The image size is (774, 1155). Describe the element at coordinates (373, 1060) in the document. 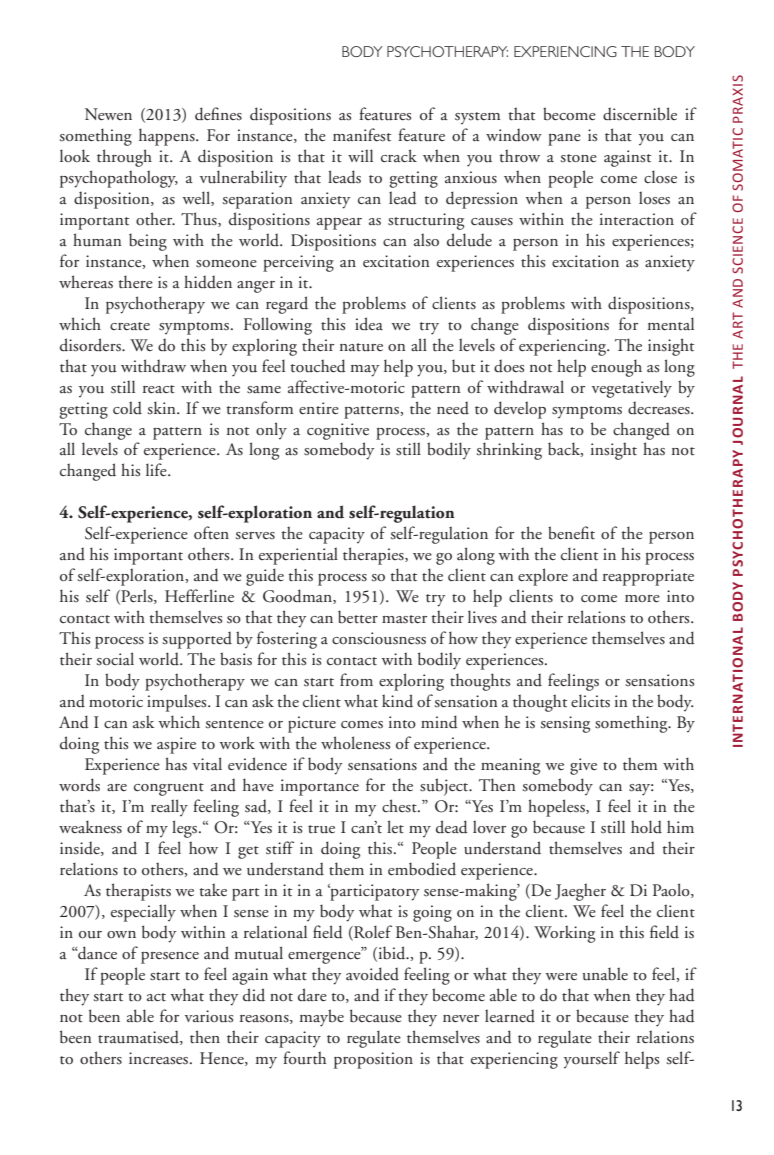

I see `proposition` at that location.
